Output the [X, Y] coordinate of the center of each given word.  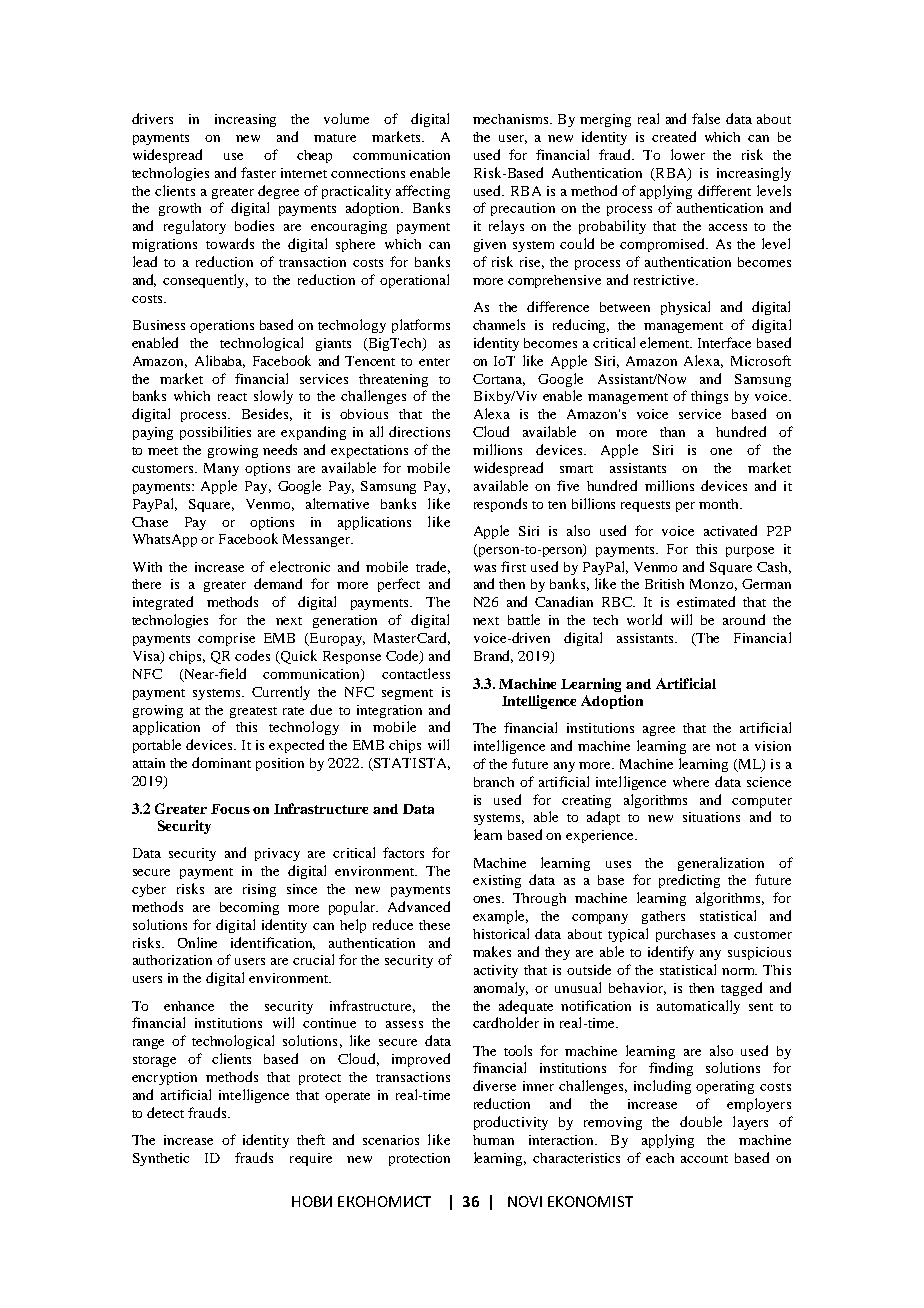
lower [688, 154]
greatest [253, 712]
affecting [423, 192]
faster [258, 172]
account [704, 1159]
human [493, 1140]
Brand [493, 656]
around [744, 619]
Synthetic [161, 1159]
